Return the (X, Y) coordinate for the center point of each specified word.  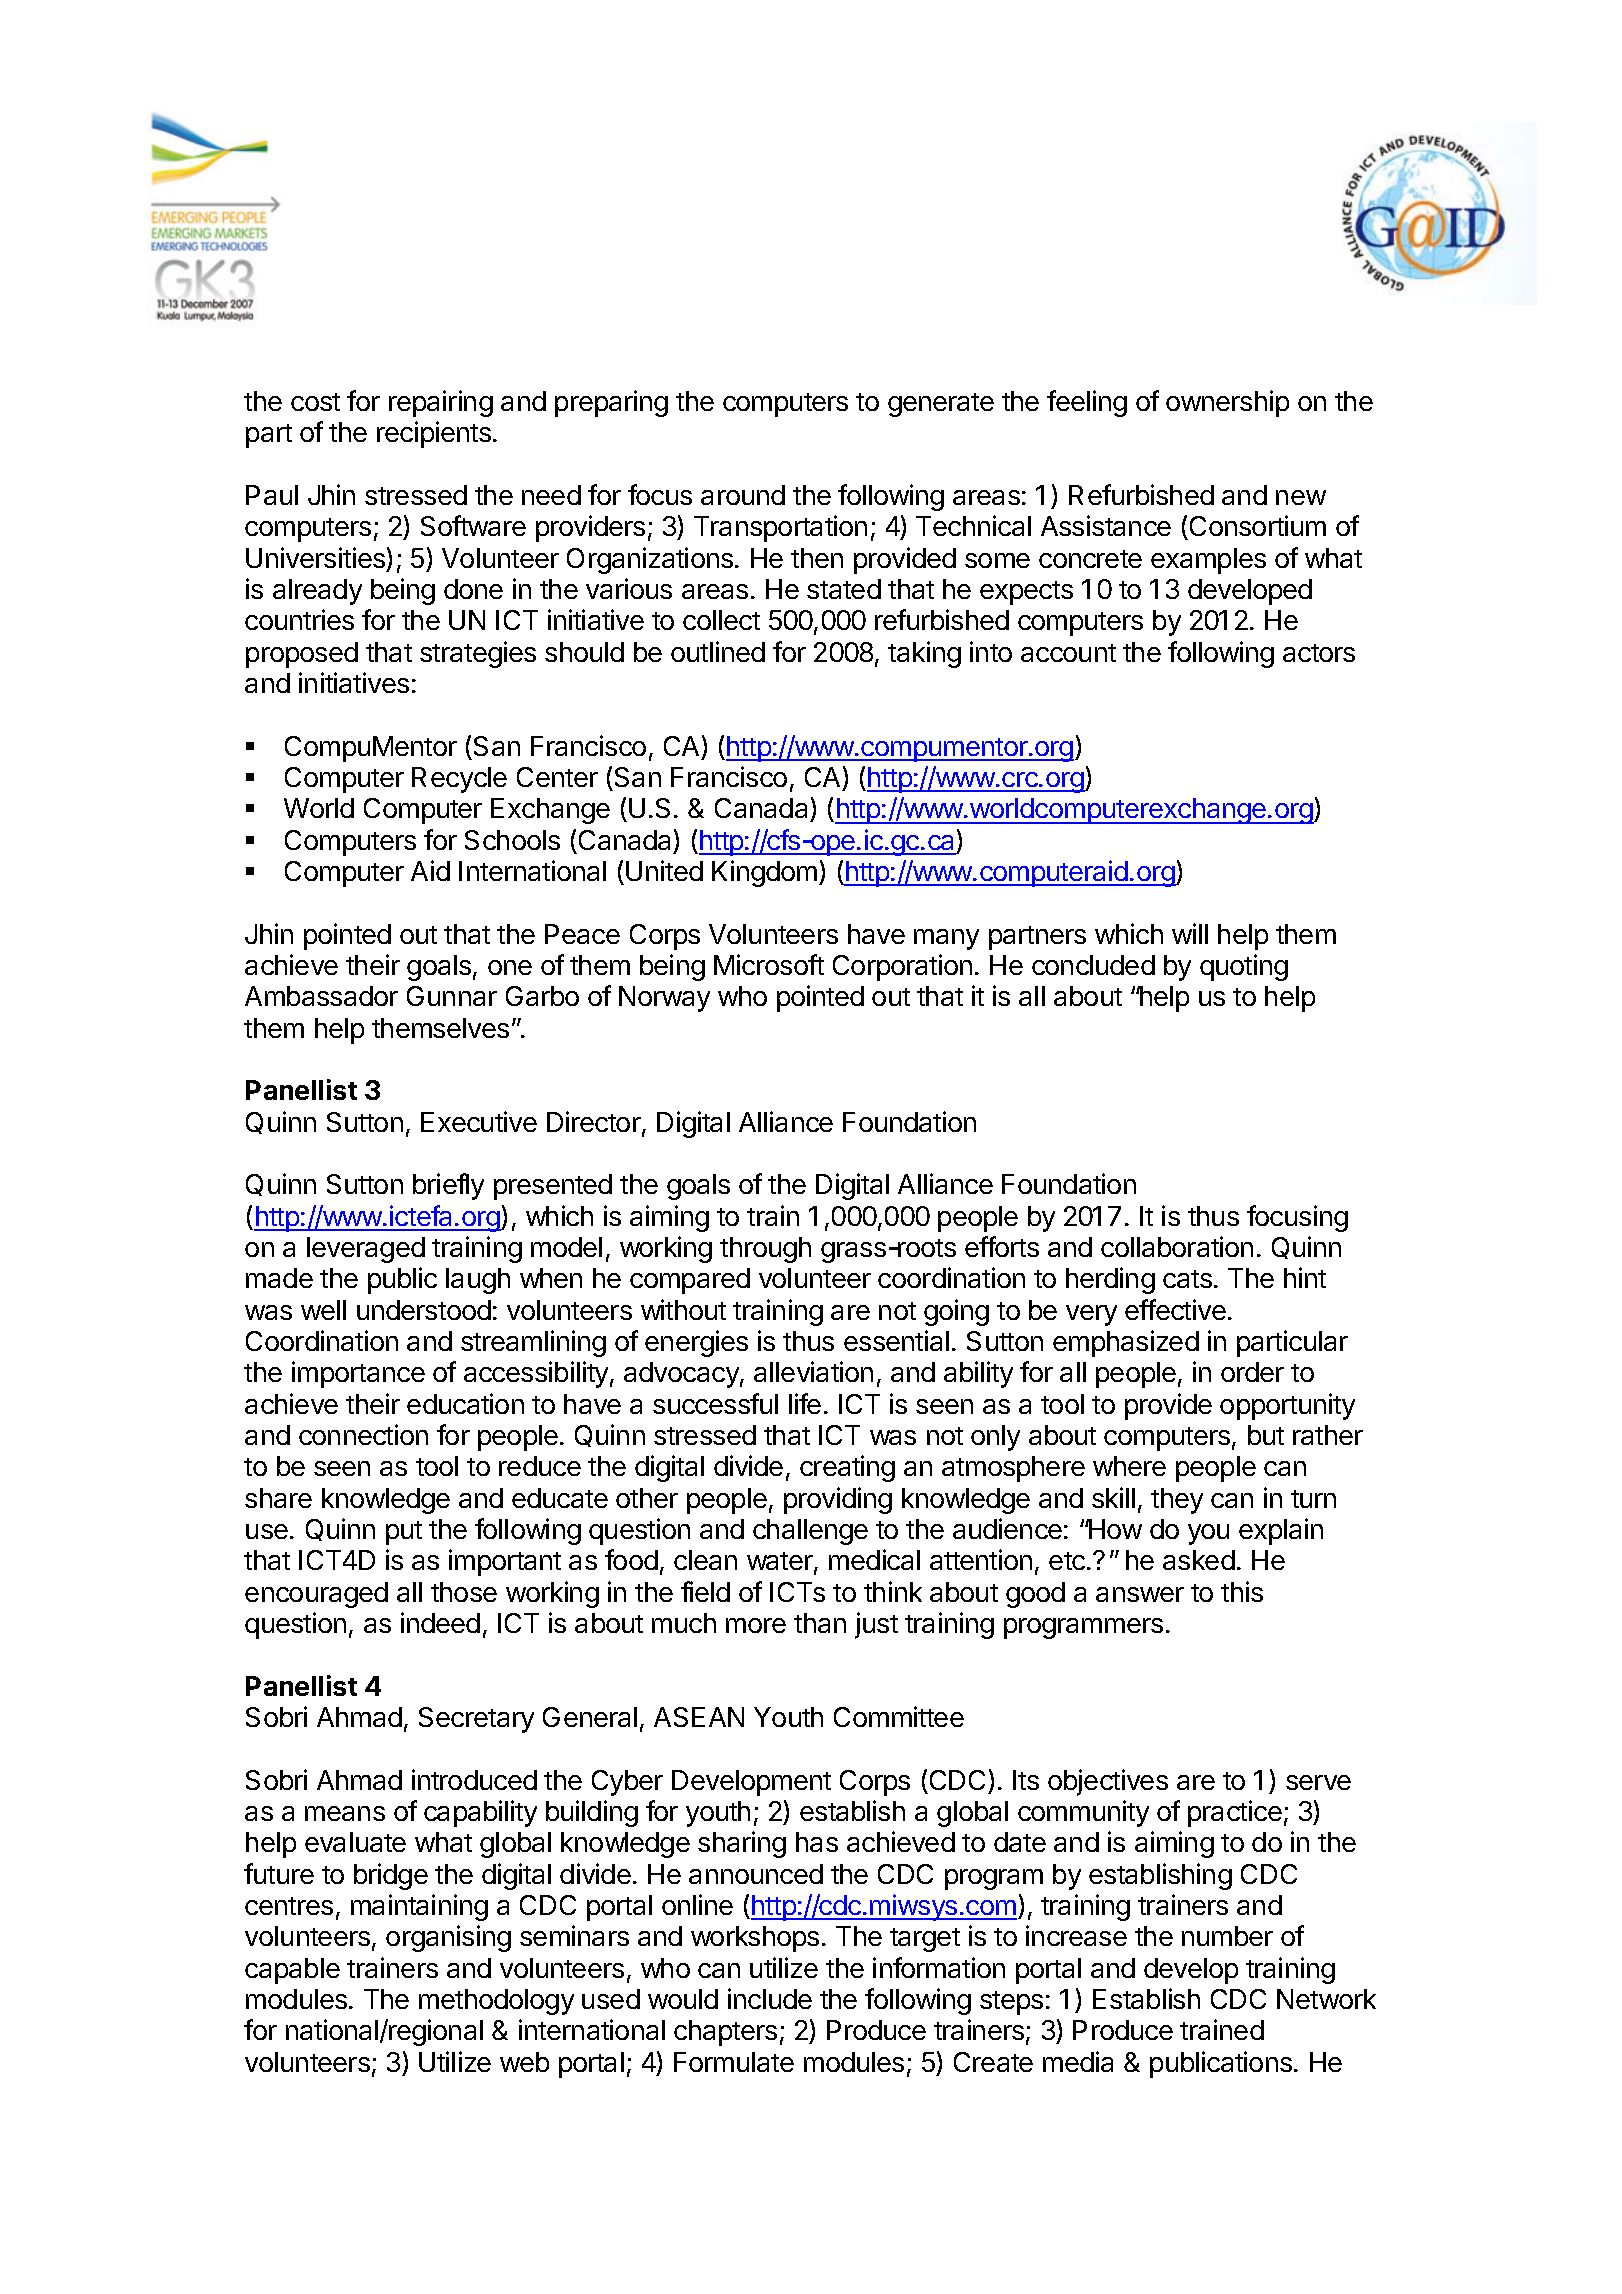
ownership (1227, 403)
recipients (434, 434)
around (743, 495)
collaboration (1177, 1246)
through (765, 1250)
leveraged (366, 1250)
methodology (496, 2002)
